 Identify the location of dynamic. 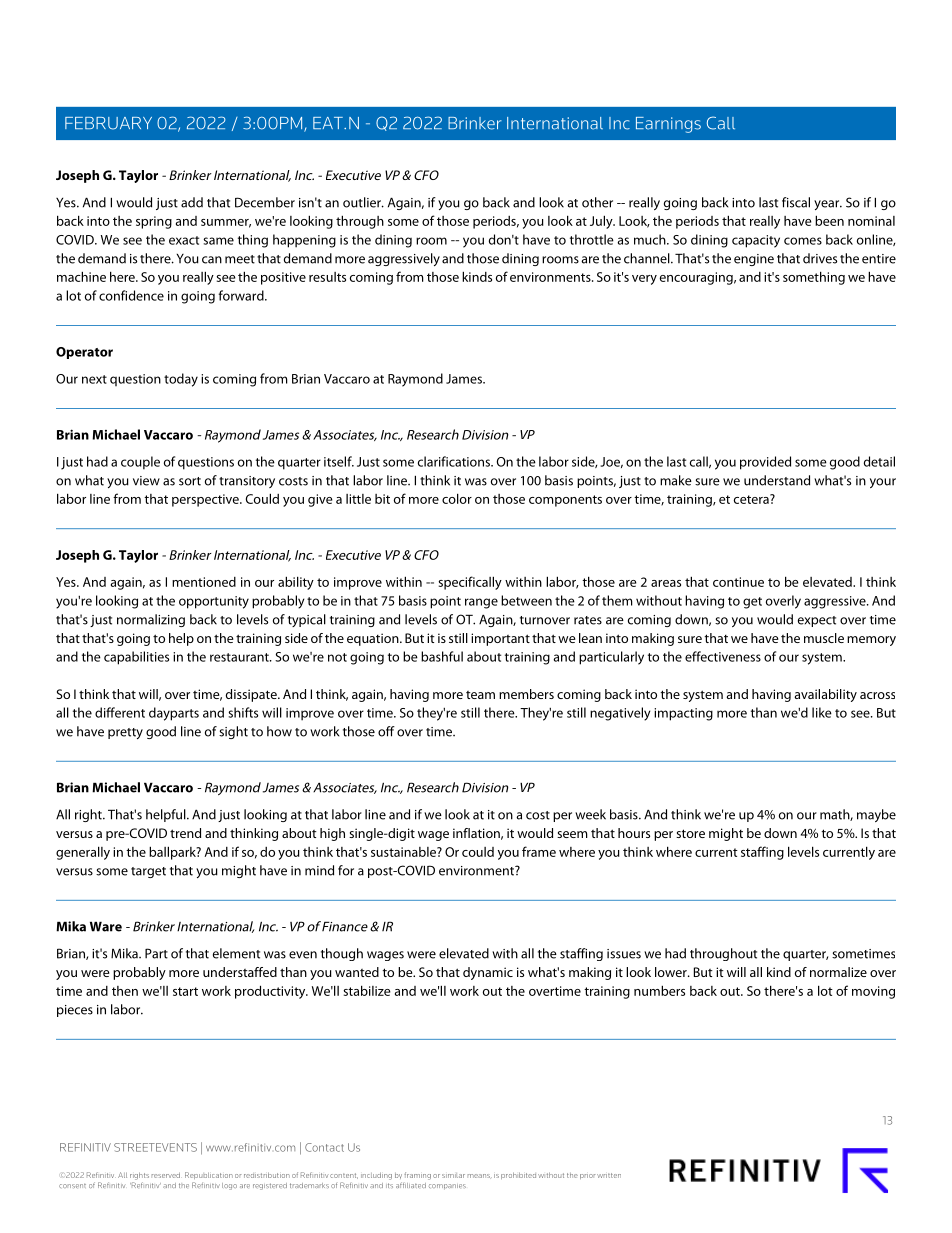
(488, 973).
